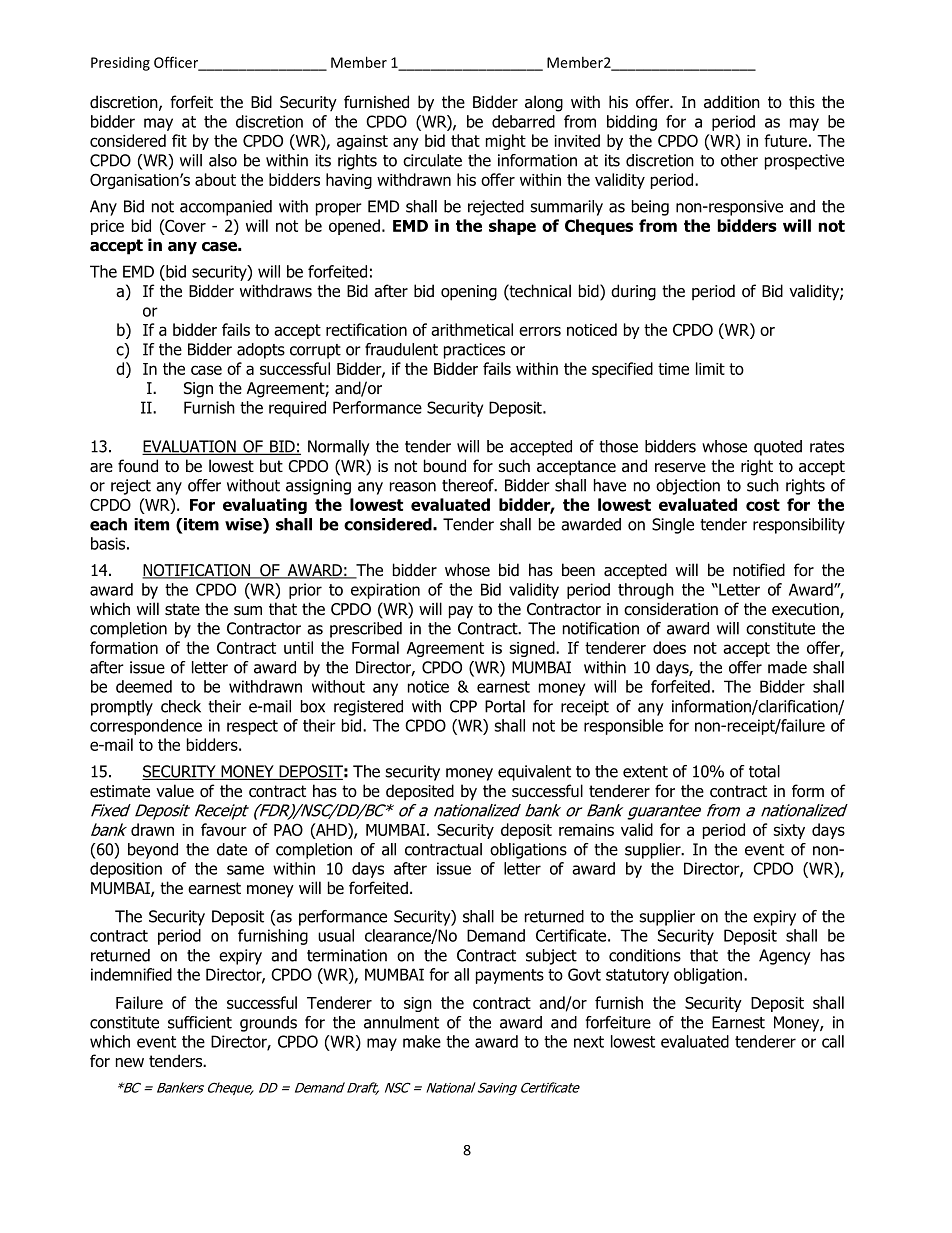 The height and width of the screenshot is (1233, 952). What do you see at coordinates (732, 102) in the screenshot?
I see `addition` at bounding box center [732, 102].
